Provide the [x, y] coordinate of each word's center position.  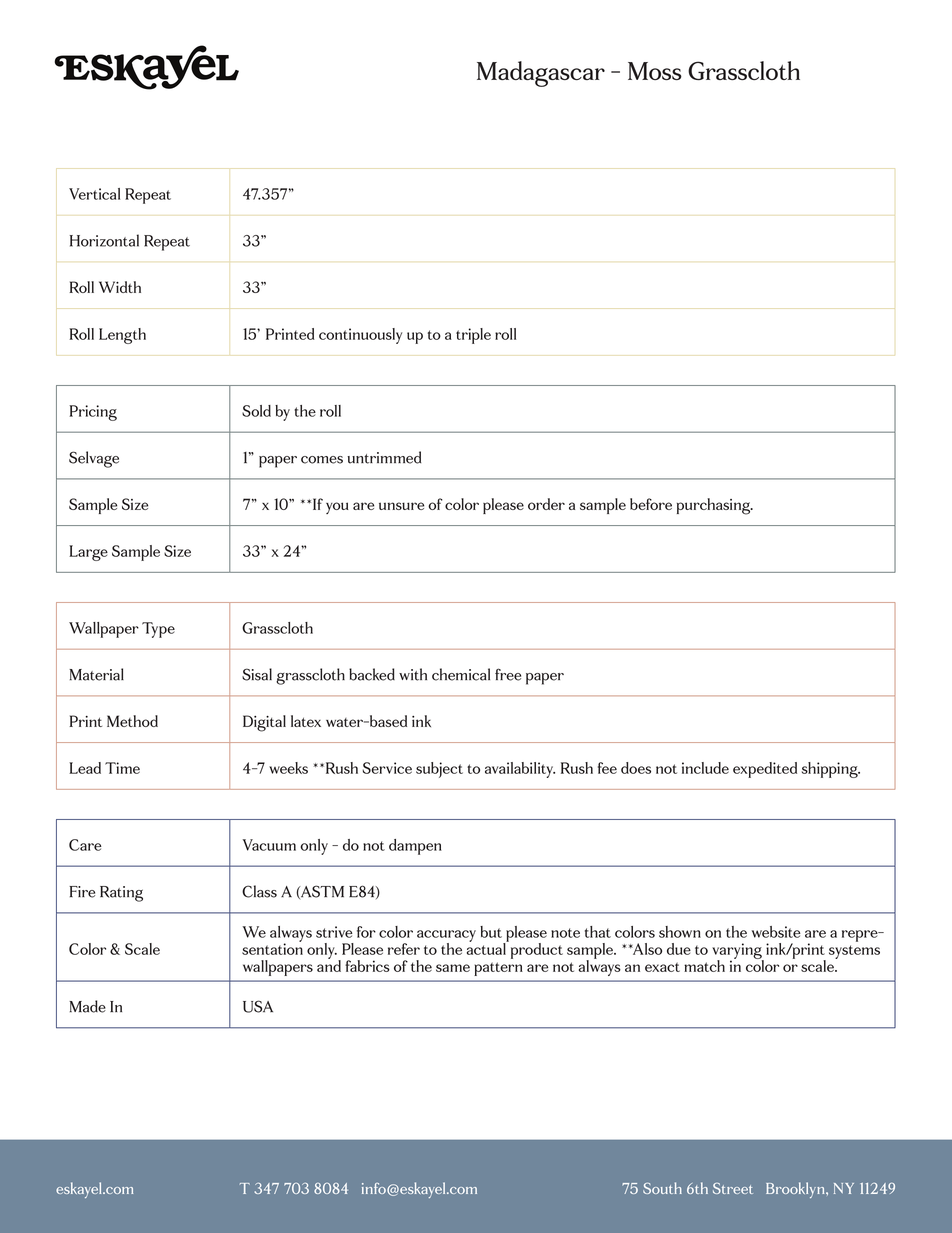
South [662, 1188]
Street [733, 1188]
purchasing [715, 506]
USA [258, 1006]
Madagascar [541, 74]
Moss [655, 71]
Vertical [94, 194]
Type [158, 630]
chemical [461, 674]
